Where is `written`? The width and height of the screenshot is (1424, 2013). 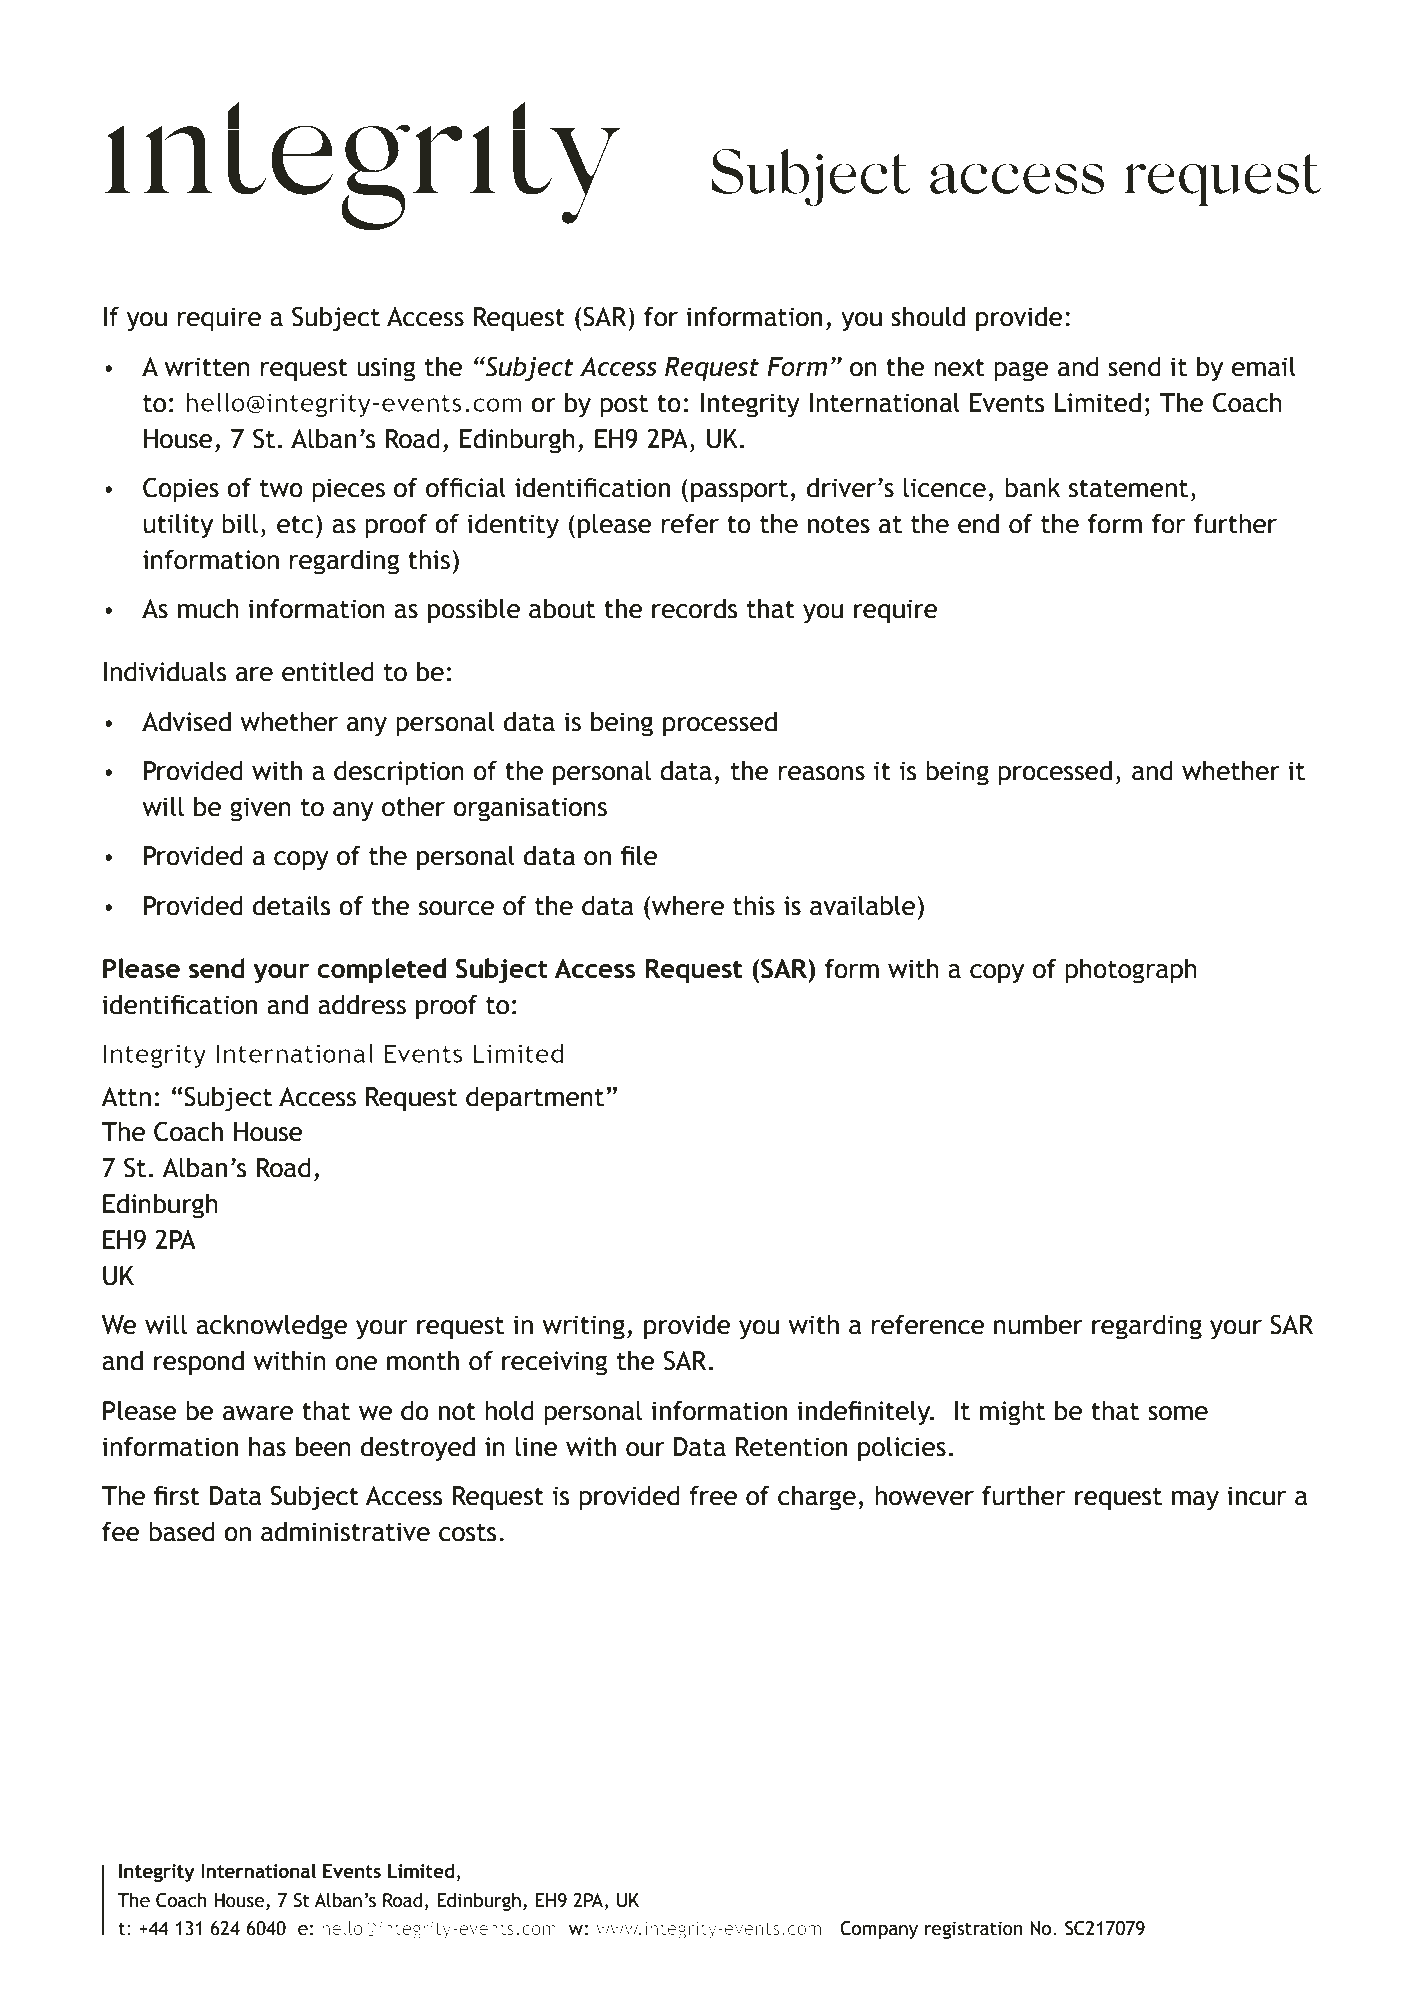 written is located at coordinates (207, 367).
